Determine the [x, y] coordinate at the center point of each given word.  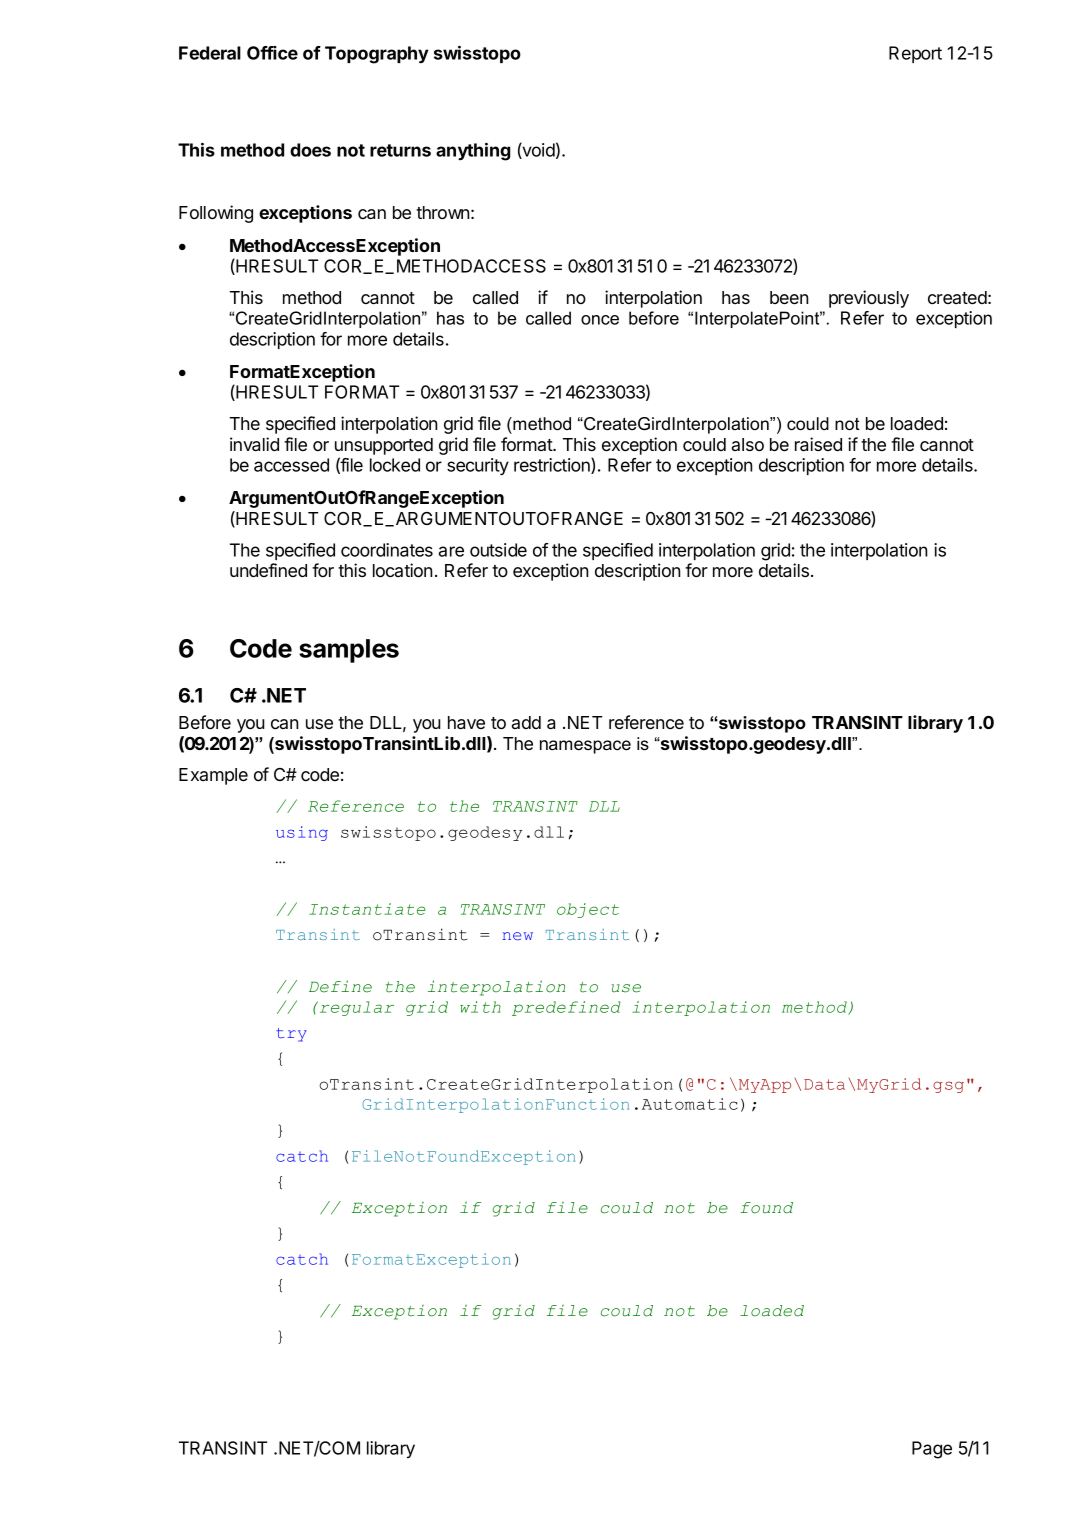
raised [818, 444]
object [588, 910]
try [291, 1035]
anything [473, 151]
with [480, 1007]
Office [272, 53]
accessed [291, 465]
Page [932, 1450]
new [517, 936]
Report [915, 54]
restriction [553, 466]
